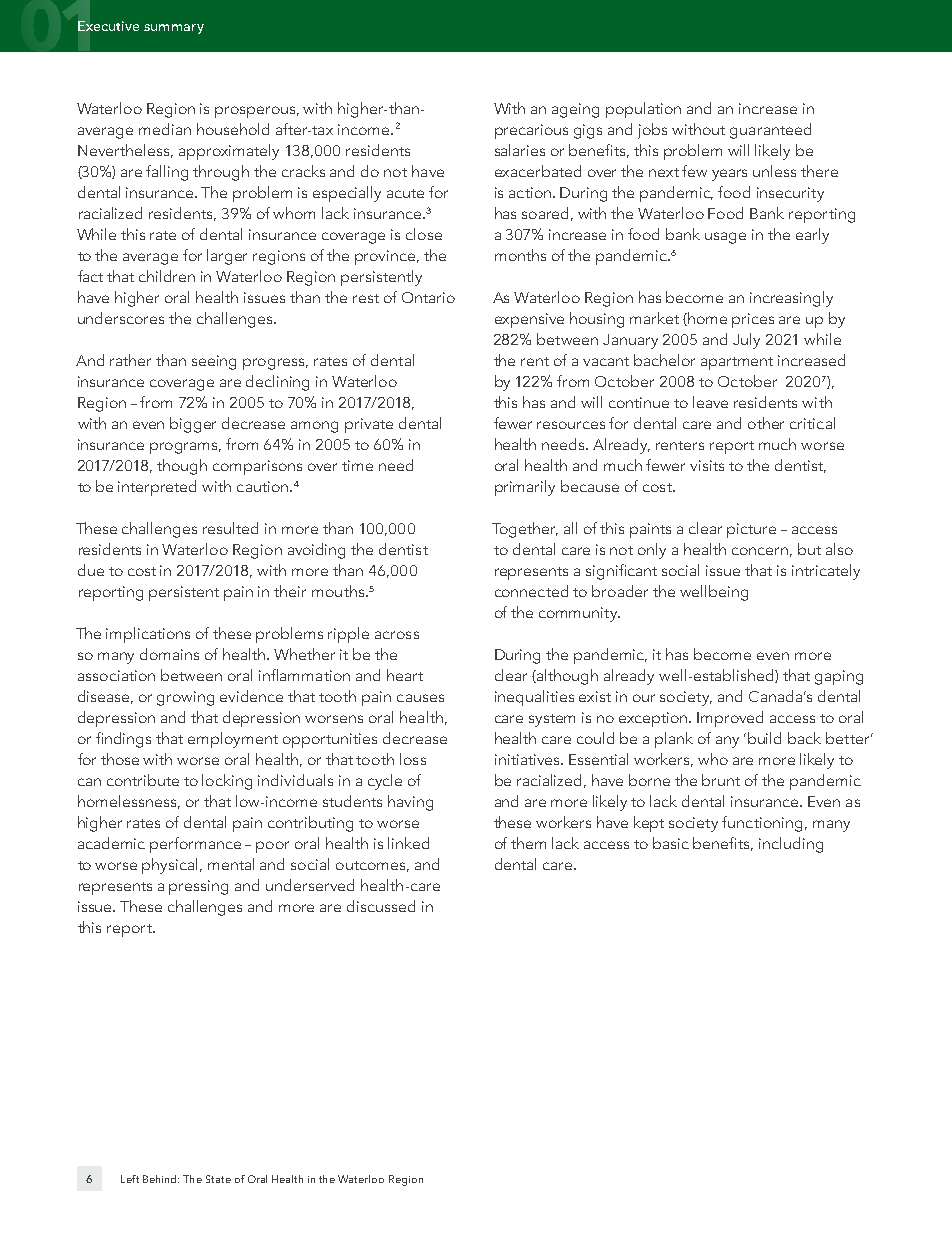 The height and width of the page is (1233, 952). What do you see at coordinates (721, 780) in the page?
I see `brunt` at bounding box center [721, 780].
